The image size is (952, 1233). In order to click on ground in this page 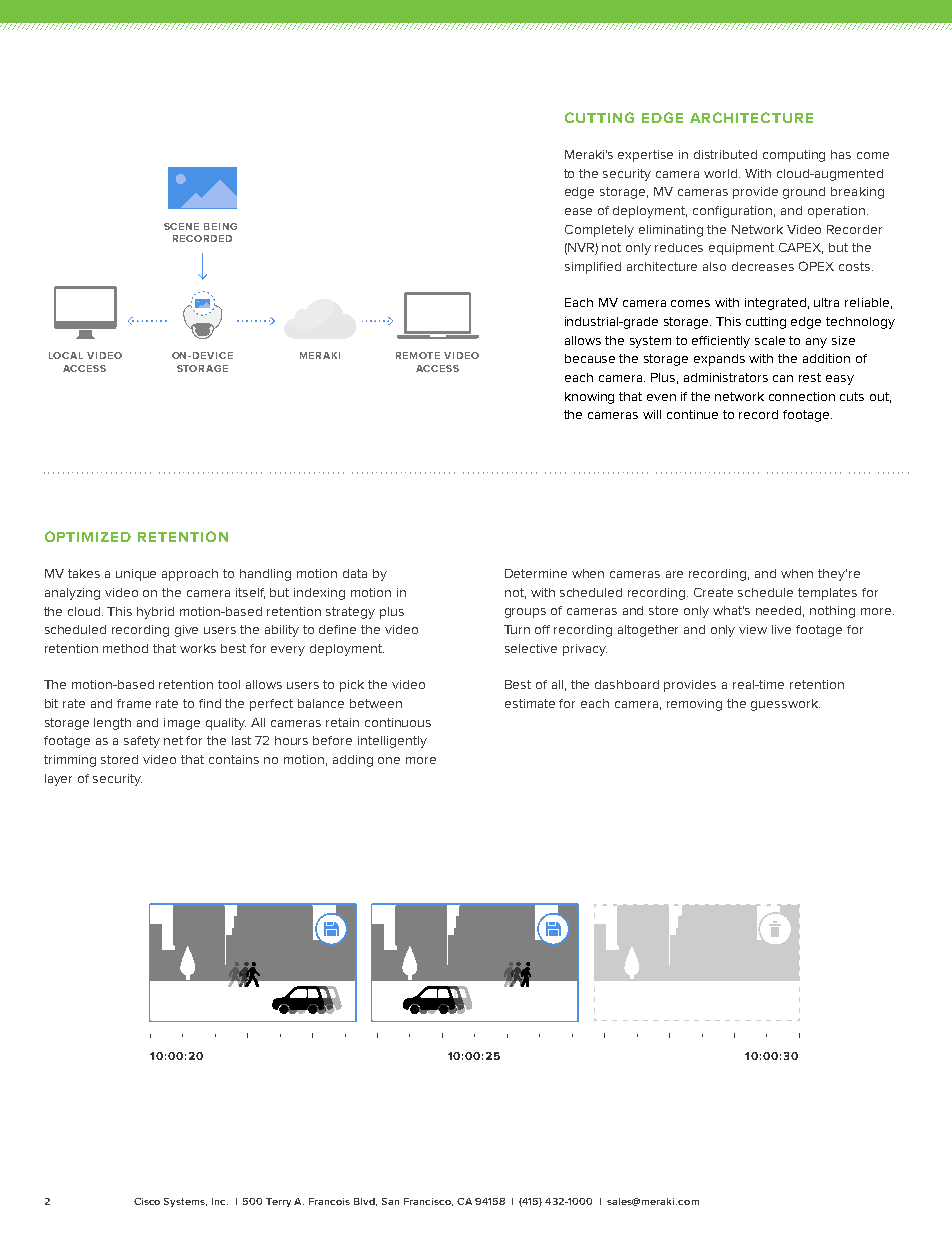, I will do `click(804, 193)`.
